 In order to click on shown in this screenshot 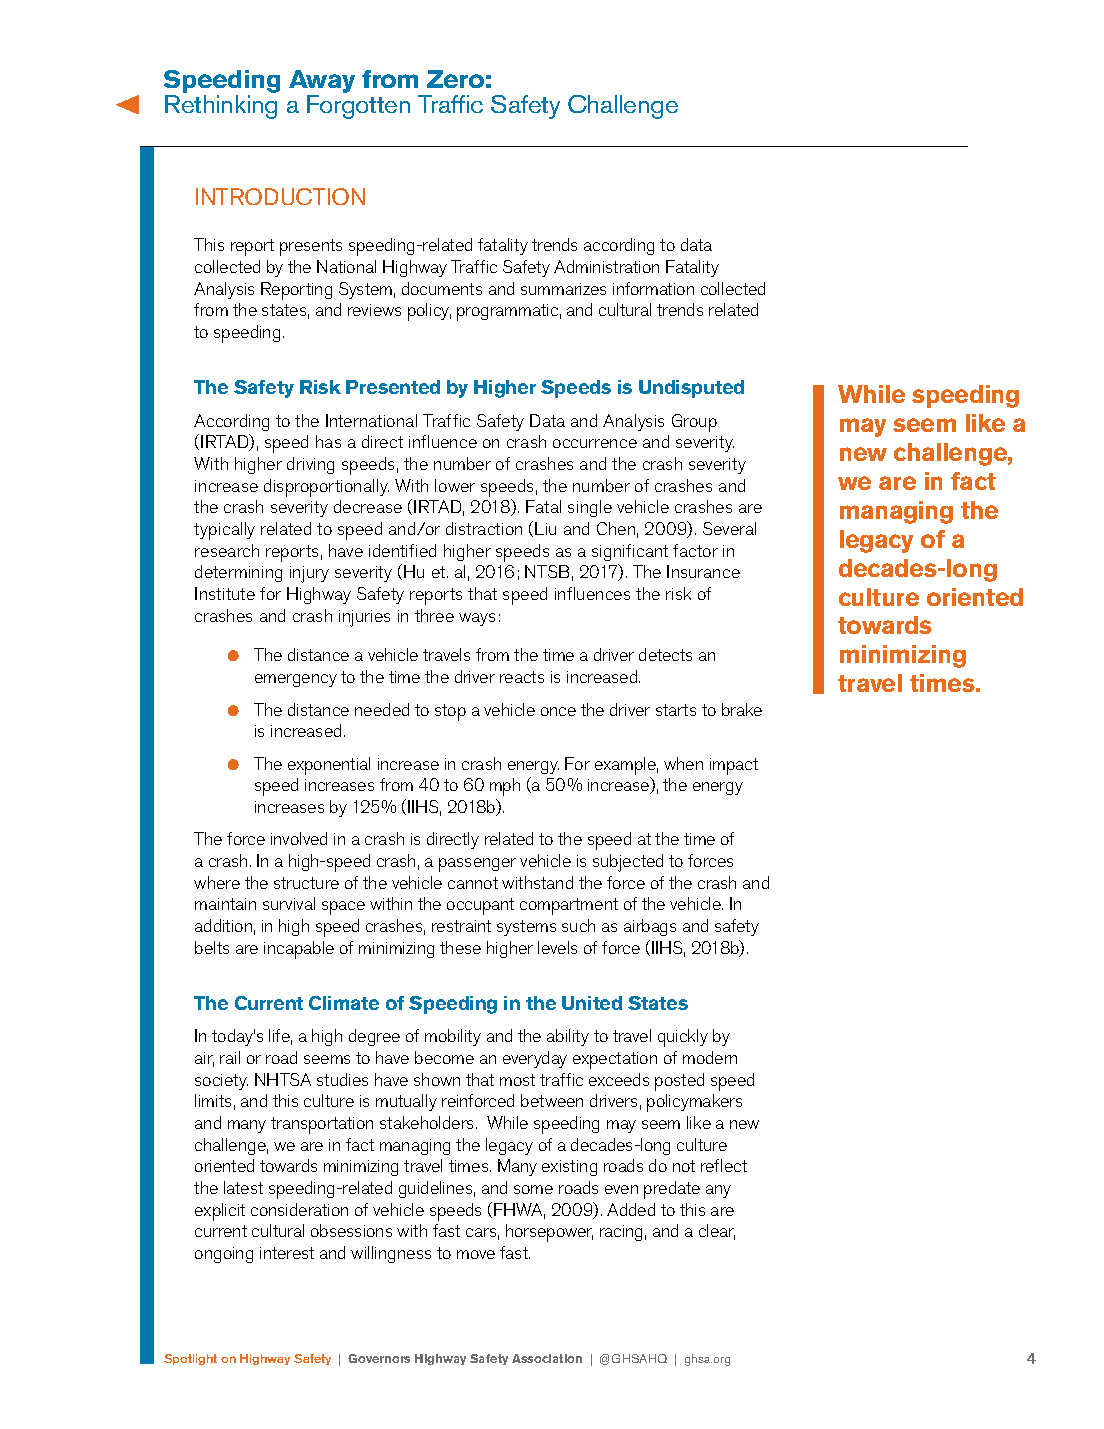, I will do `click(437, 1079)`.
